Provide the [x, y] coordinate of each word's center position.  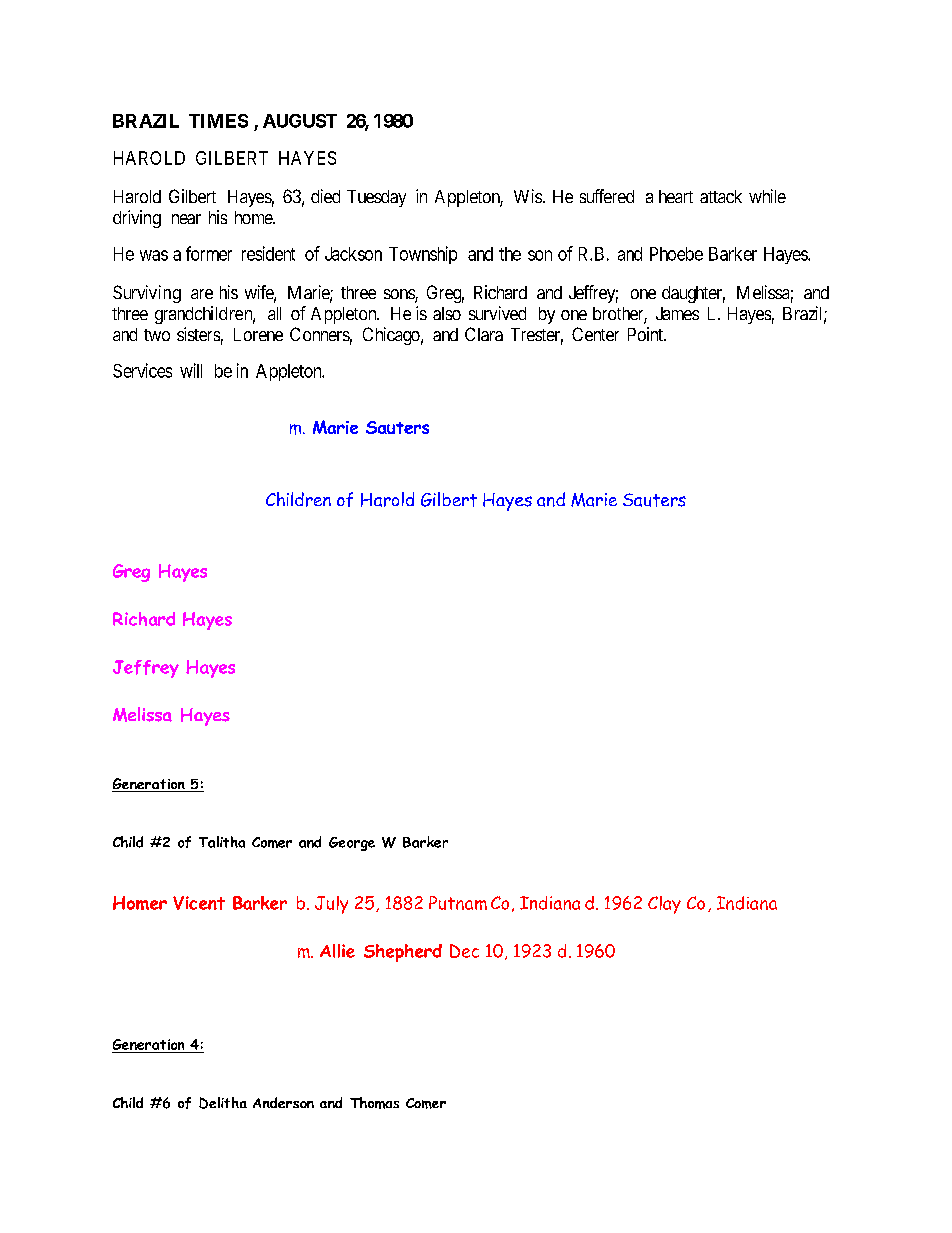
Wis [528, 196]
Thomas [374, 1103]
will [191, 370]
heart [676, 196]
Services [142, 370]
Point [646, 334]
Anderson [283, 1102]
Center [595, 334]
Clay [664, 905]
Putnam [458, 903]
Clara [484, 334]
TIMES [218, 121]
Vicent [199, 903]
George [352, 844]
